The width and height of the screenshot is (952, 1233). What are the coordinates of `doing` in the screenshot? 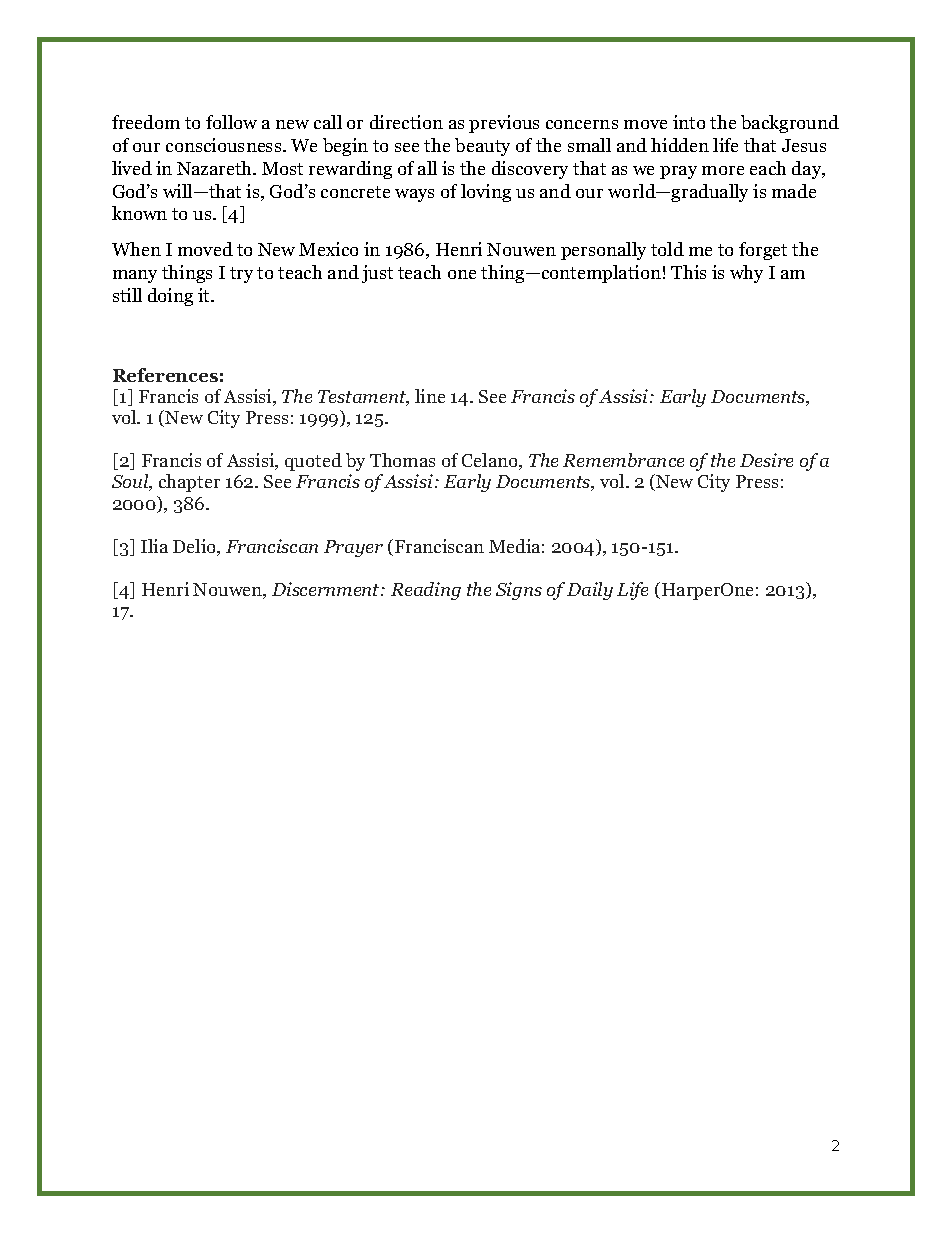 It's located at (170, 297).
